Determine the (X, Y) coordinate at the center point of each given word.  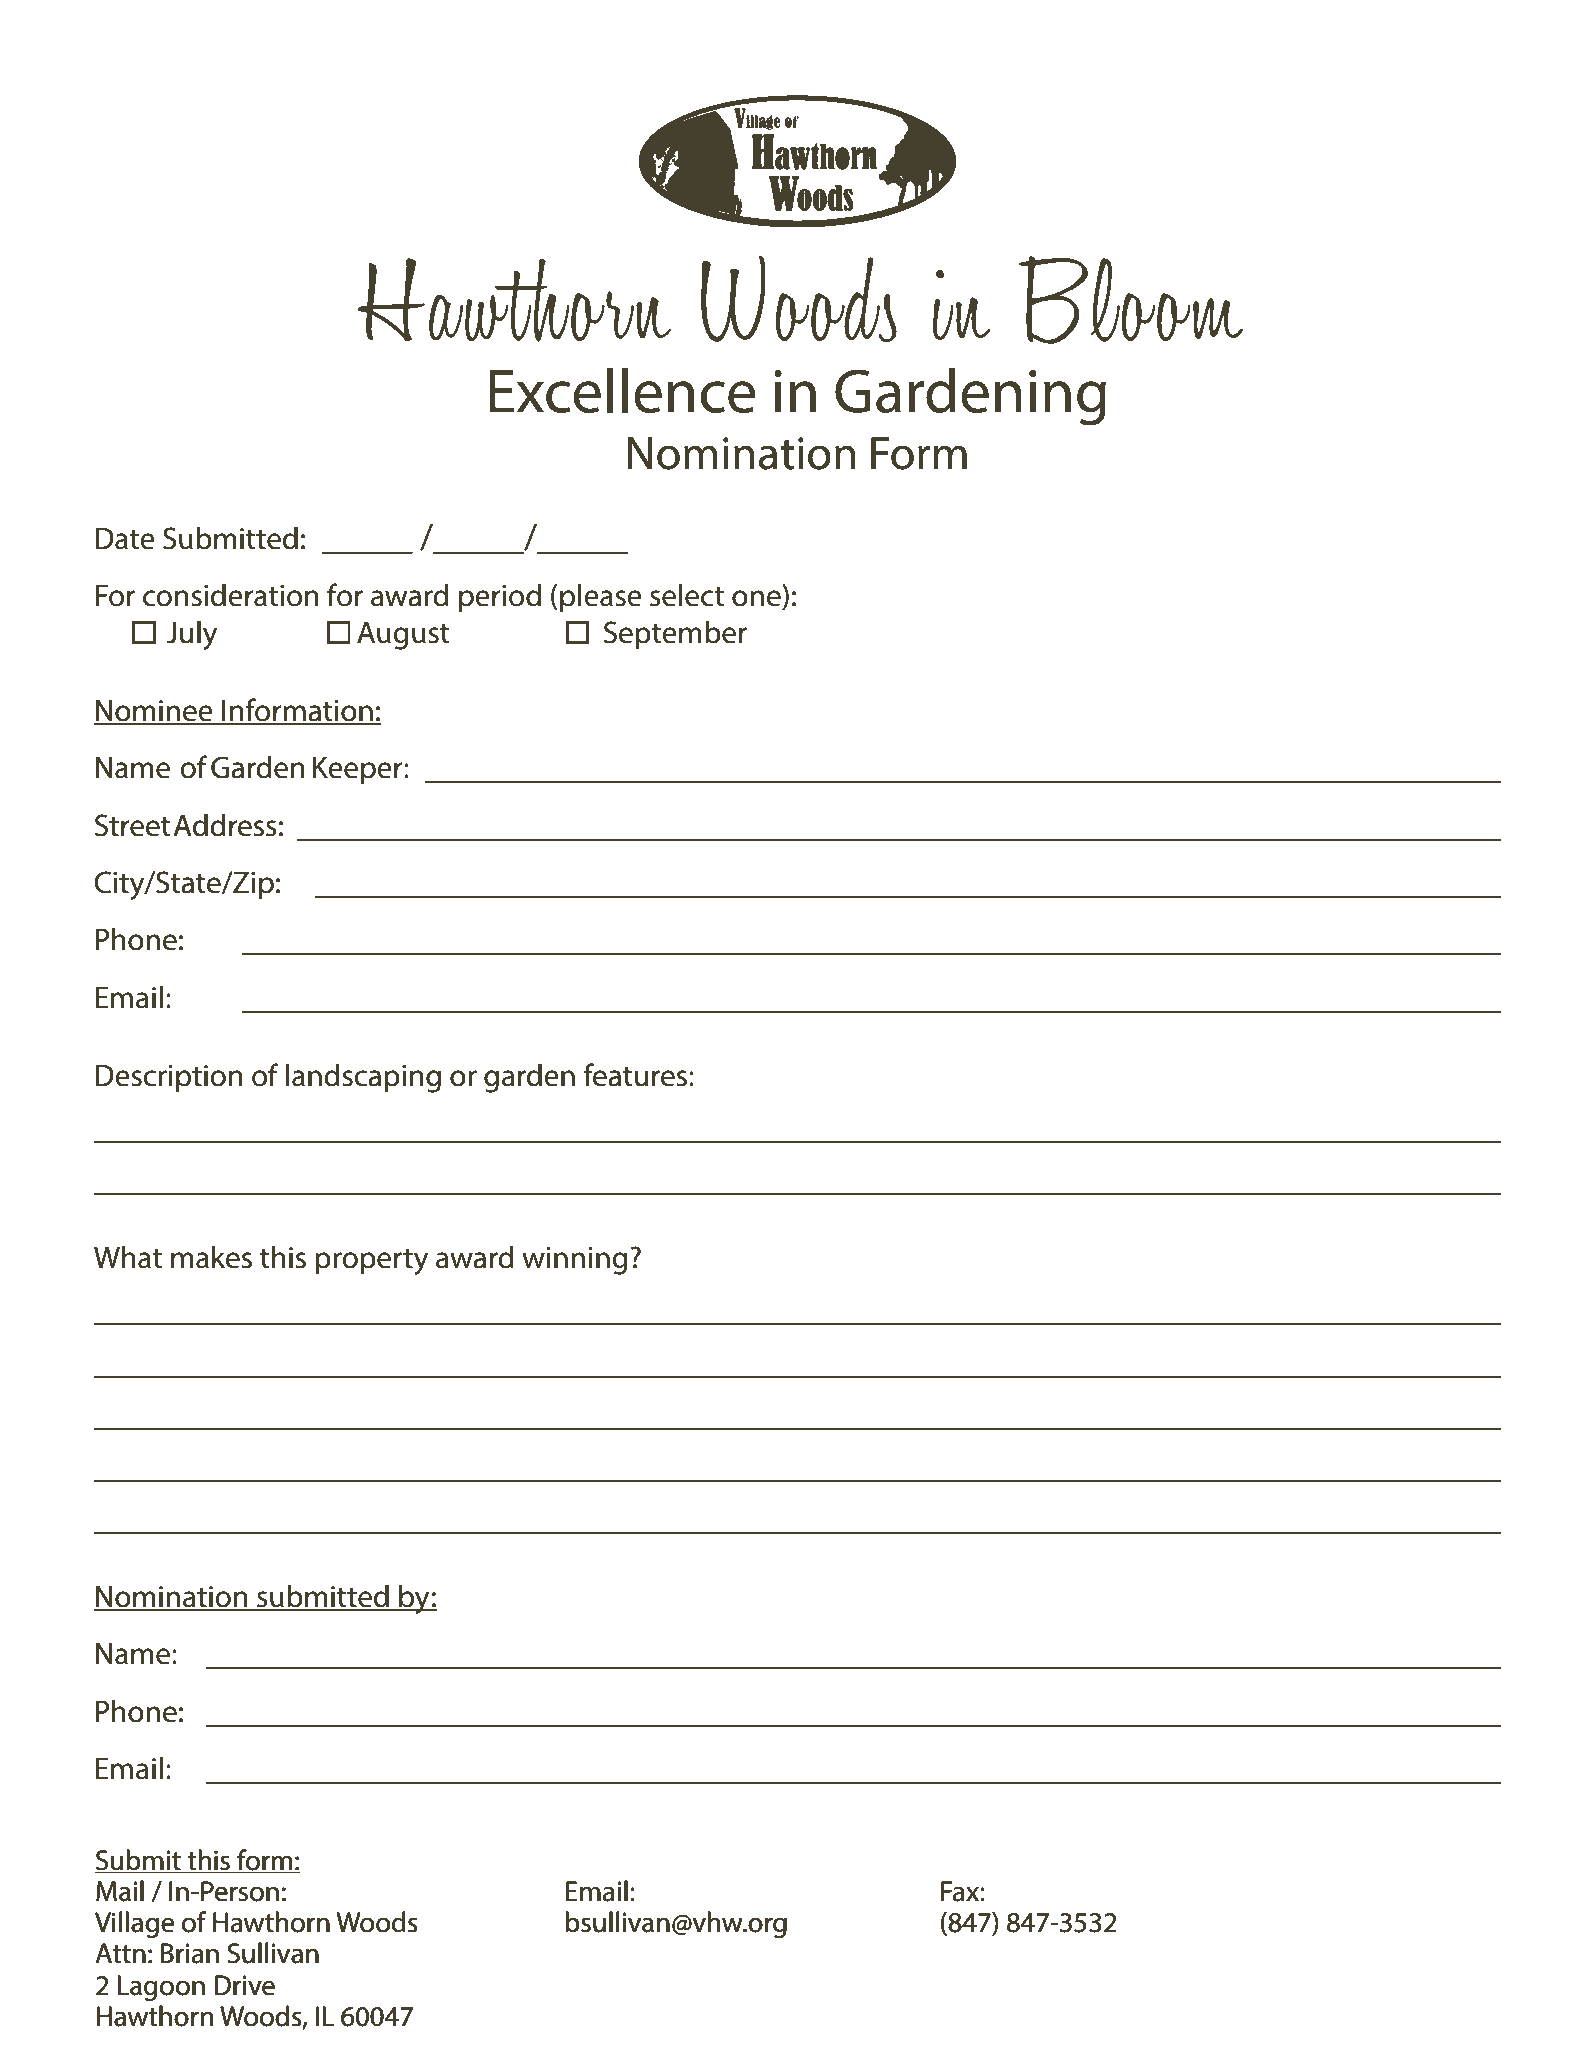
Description (169, 1078)
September (675, 635)
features (635, 1075)
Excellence (623, 390)
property (371, 1261)
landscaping (363, 1078)
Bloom (1131, 300)
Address (225, 825)
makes (211, 1257)
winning (574, 1261)
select (687, 595)
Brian (190, 1953)
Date (125, 538)
